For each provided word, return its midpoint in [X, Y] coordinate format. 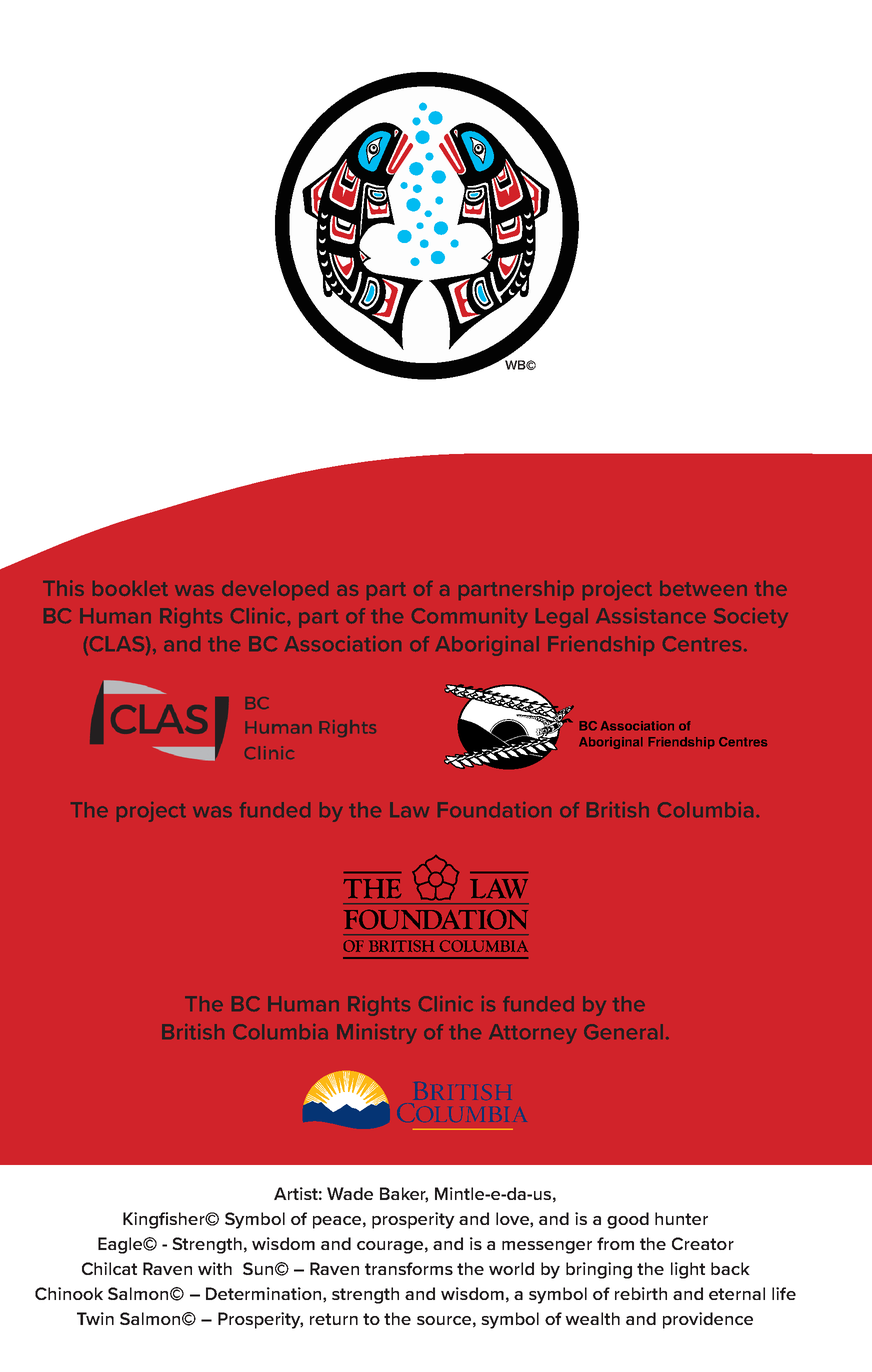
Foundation [494, 810]
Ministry [377, 1034]
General [623, 1032]
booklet [130, 588]
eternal [737, 1293]
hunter [681, 1218]
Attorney [533, 1034]
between [703, 588]
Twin [95, 1318]
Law [409, 810]
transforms [409, 1268]
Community [470, 618]
